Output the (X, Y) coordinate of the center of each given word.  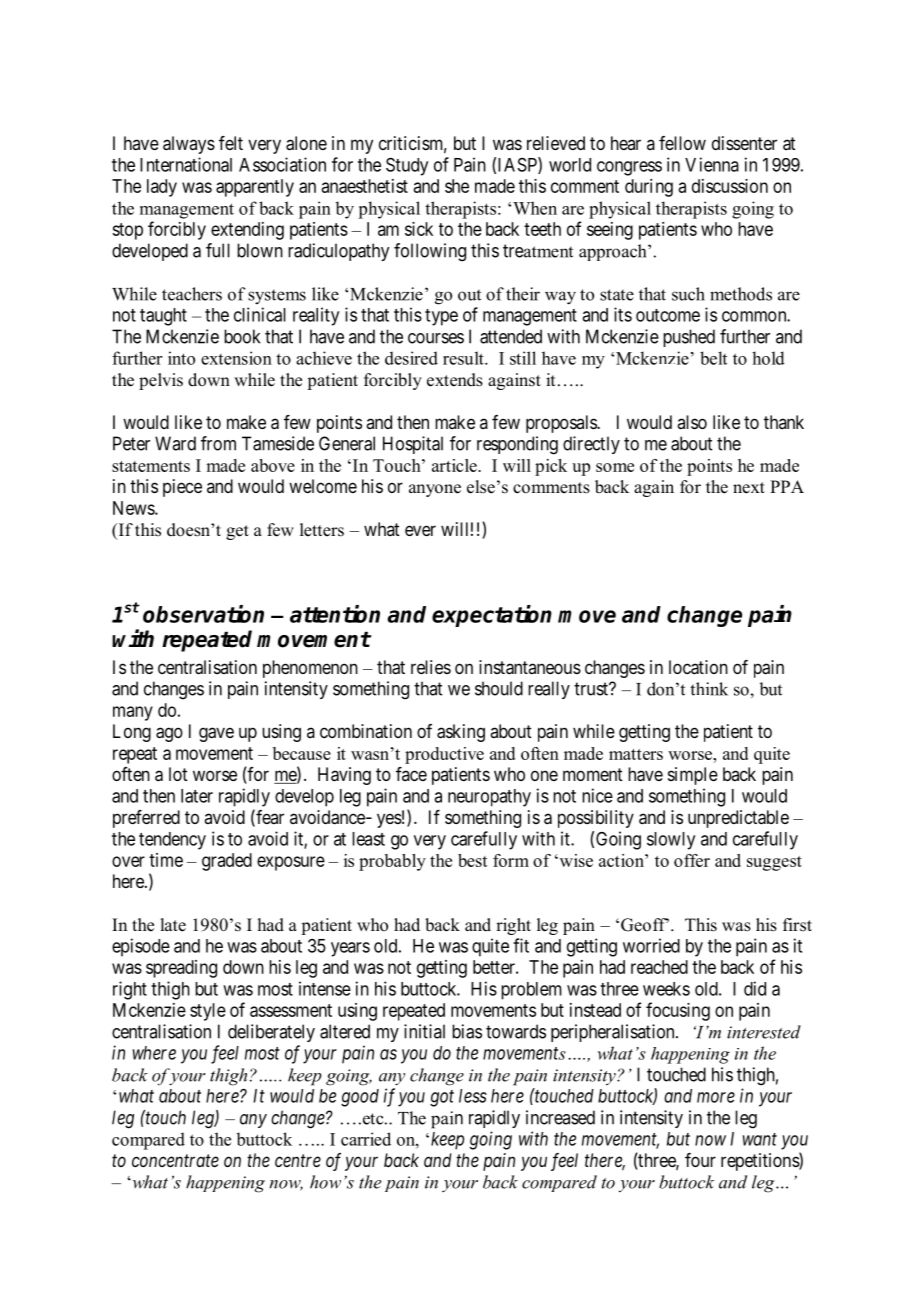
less (473, 1096)
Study (407, 166)
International (186, 164)
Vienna (712, 164)
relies (431, 667)
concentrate (175, 1160)
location (698, 667)
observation (203, 614)
